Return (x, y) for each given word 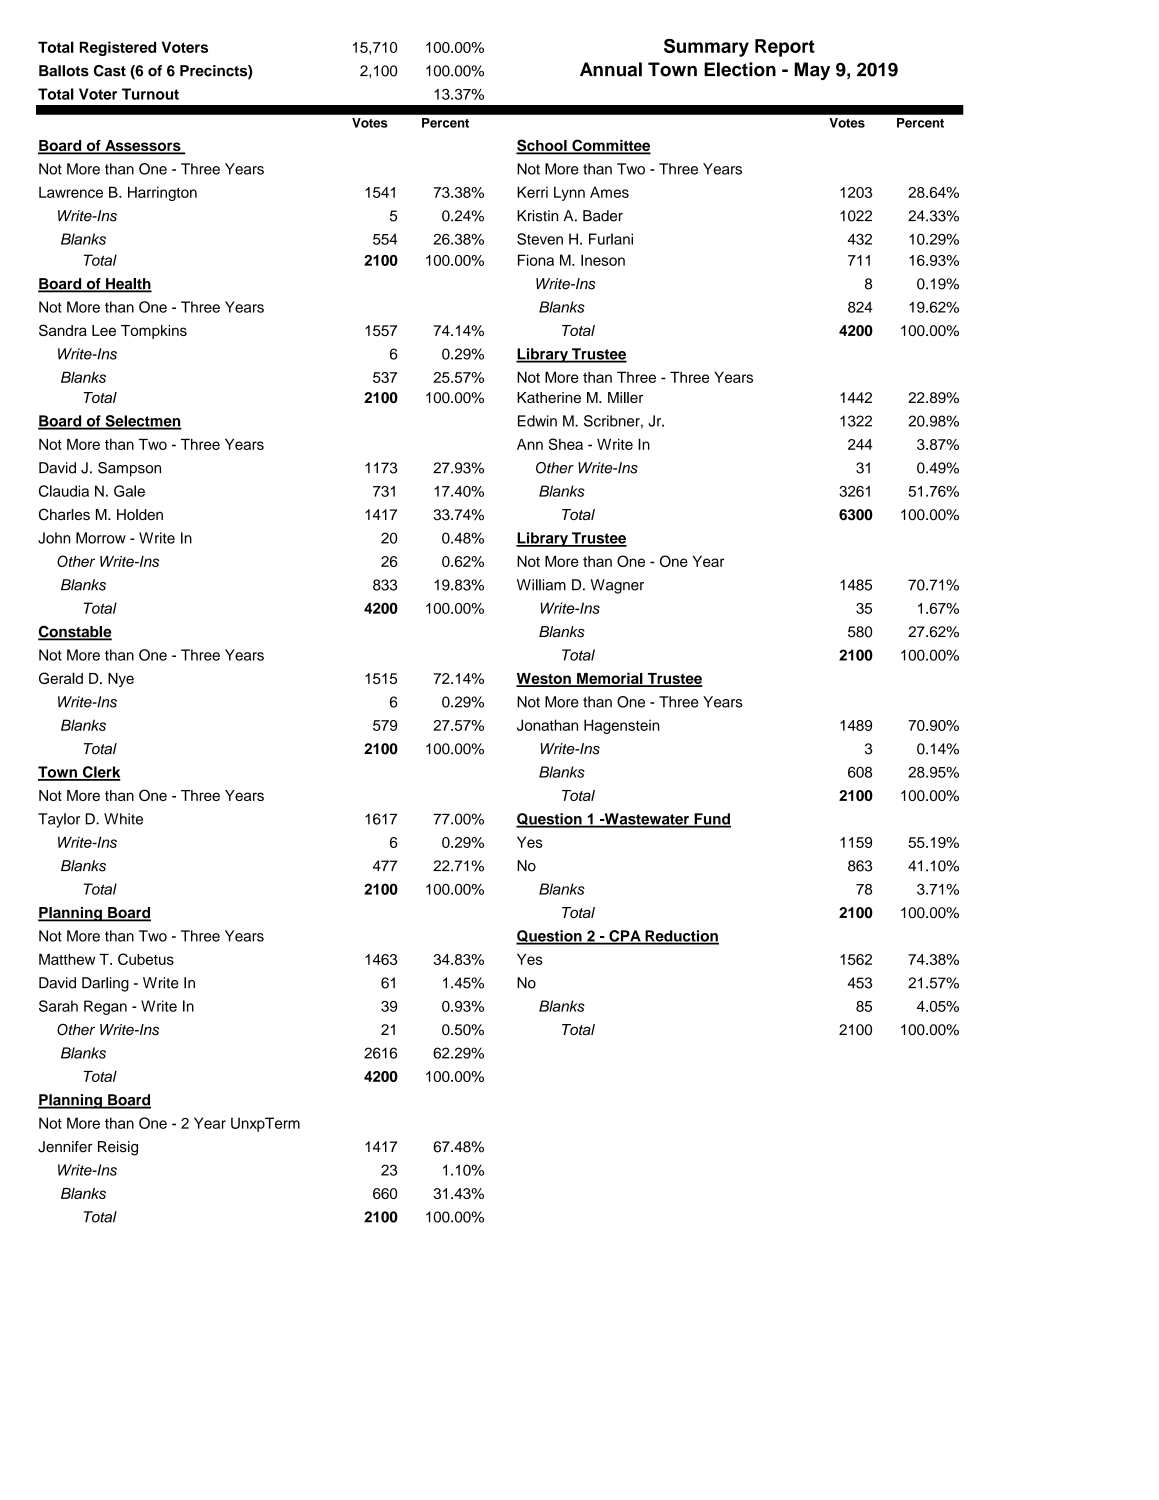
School (542, 146)
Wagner (617, 586)
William (541, 585)
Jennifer (65, 1147)
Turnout (150, 94)
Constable (75, 633)
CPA (625, 937)
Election (740, 69)
